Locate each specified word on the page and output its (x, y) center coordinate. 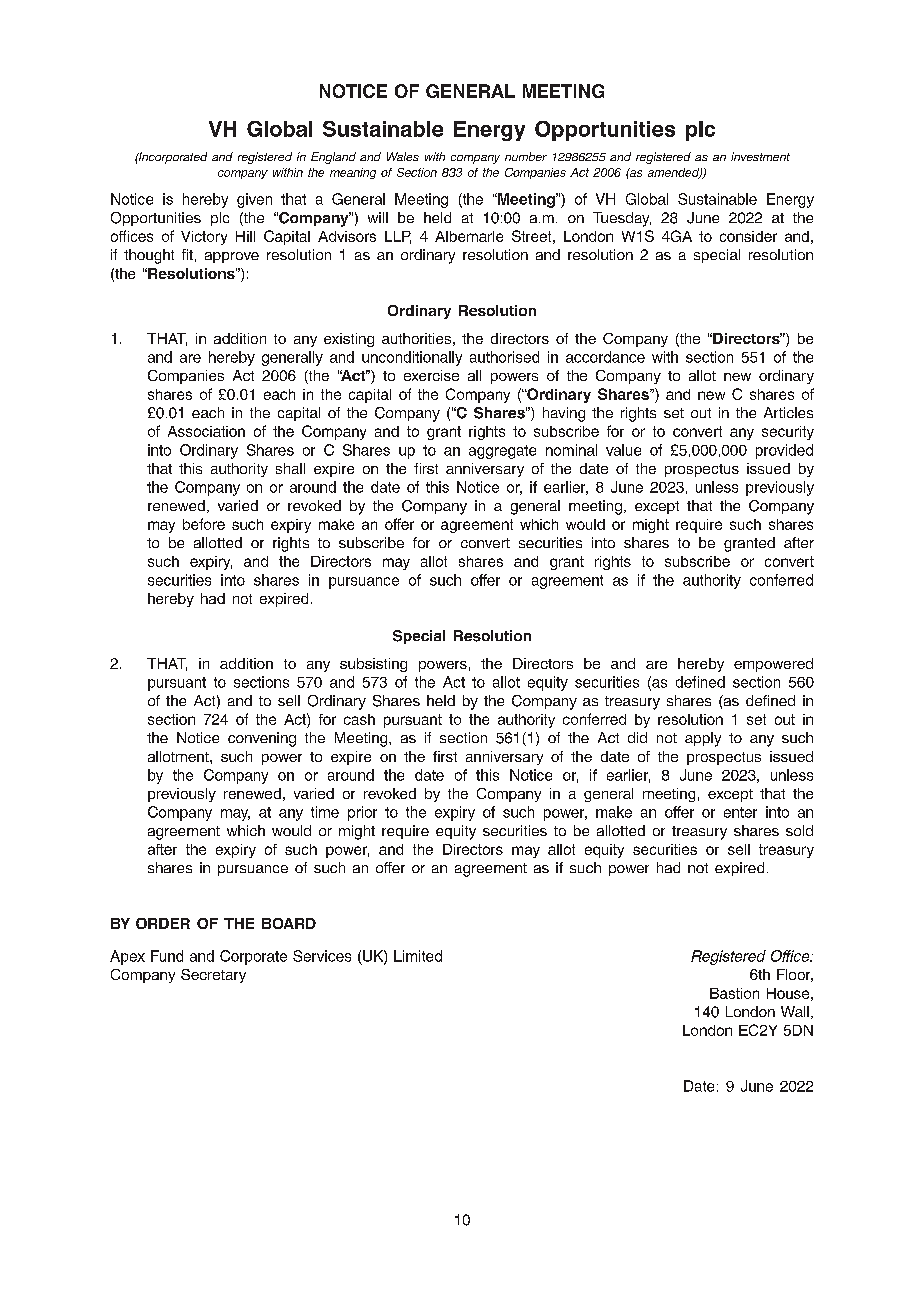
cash (359, 719)
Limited (418, 956)
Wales (403, 156)
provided (784, 451)
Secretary (213, 976)
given (254, 200)
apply (703, 739)
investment (760, 156)
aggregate (502, 452)
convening (262, 739)
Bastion (734, 993)
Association (206, 431)
